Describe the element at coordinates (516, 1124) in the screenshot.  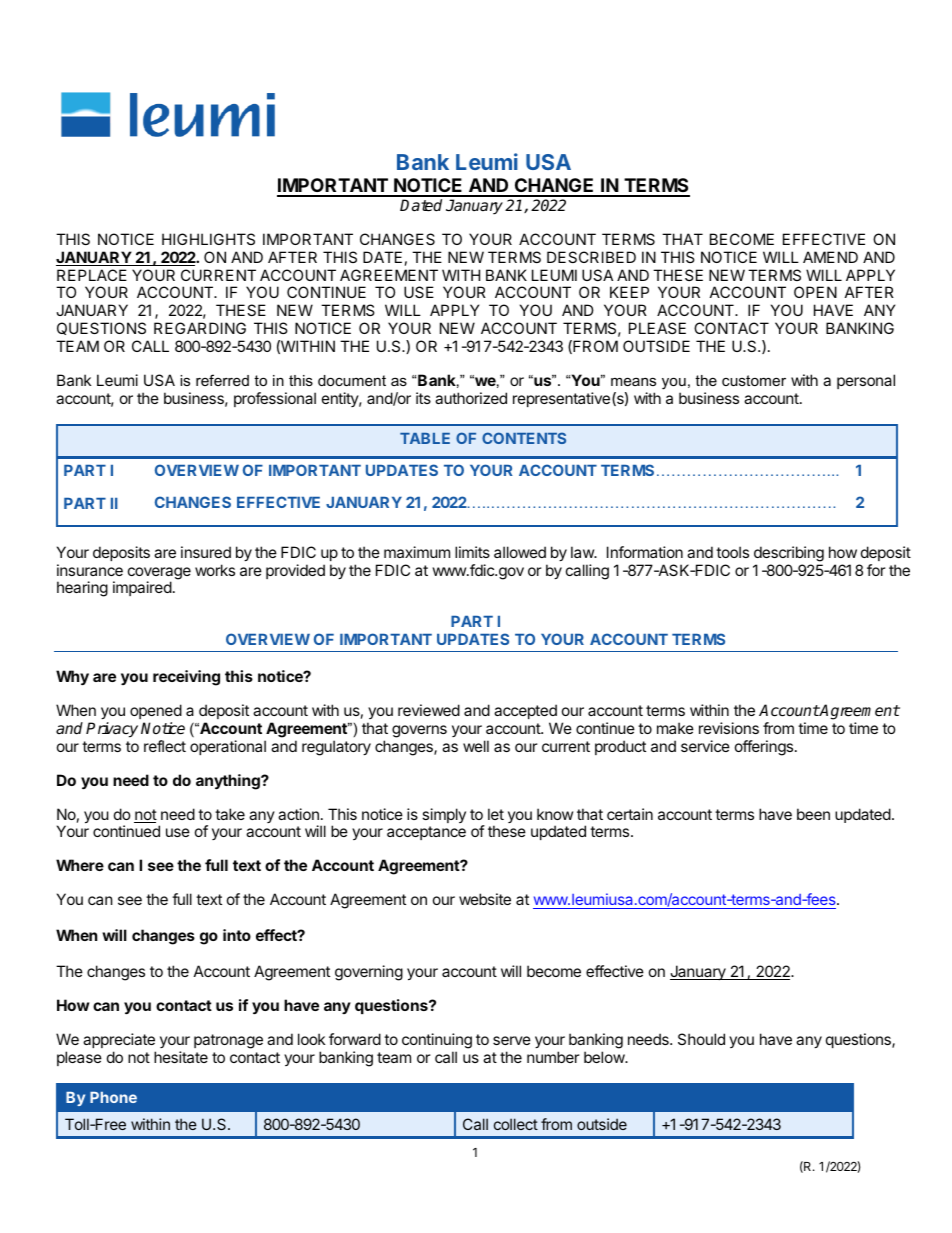
I see `collect` at that location.
